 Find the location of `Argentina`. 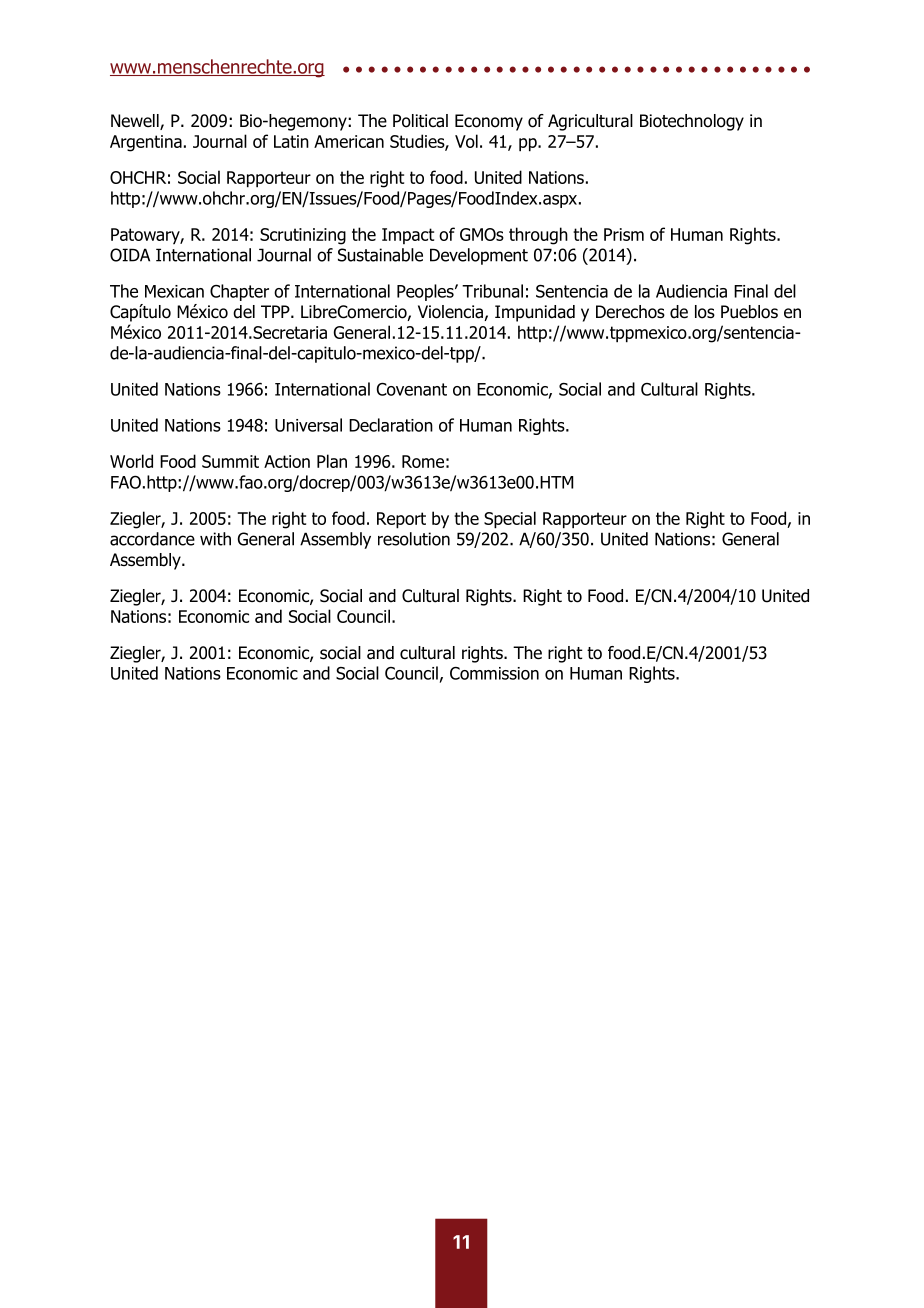

Argentina is located at coordinates (146, 143).
